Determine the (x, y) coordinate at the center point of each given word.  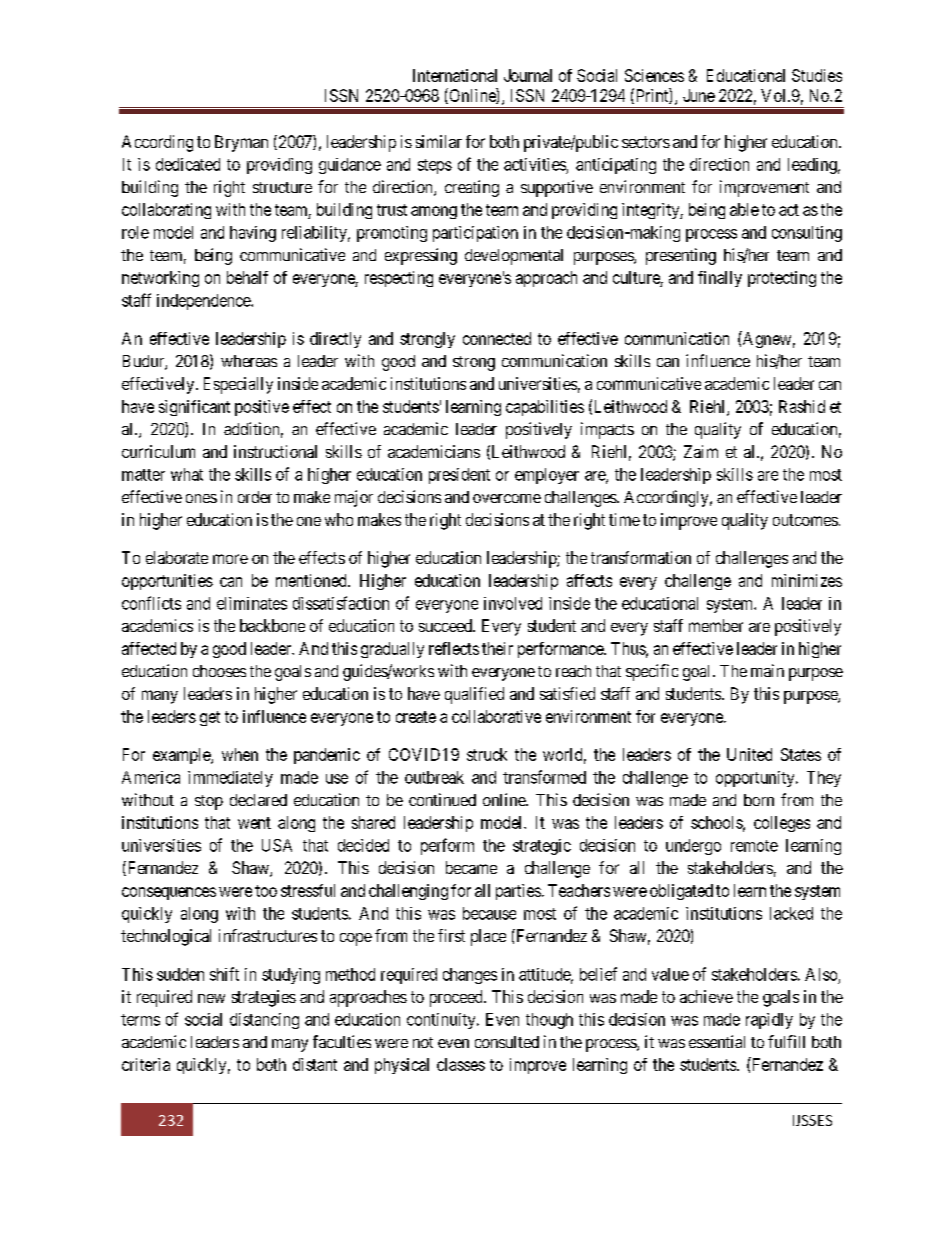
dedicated (188, 164)
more (230, 559)
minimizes (807, 580)
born (759, 800)
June (699, 95)
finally (720, 279)
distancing (264, 1021)
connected (497, 338)
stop (209, 802)
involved (513, 603)
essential (717, 1041)
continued (442, 799)
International (455, 75)
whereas (249, 361)
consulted (507, 1042)
